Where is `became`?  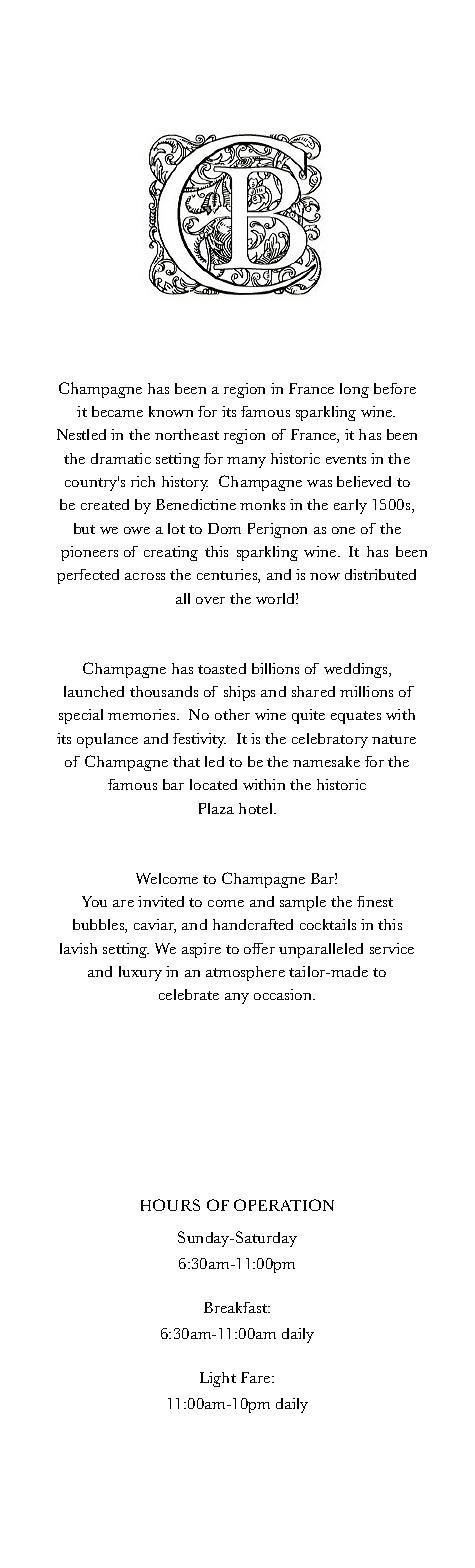 became is located at coordinates (117, 411).
